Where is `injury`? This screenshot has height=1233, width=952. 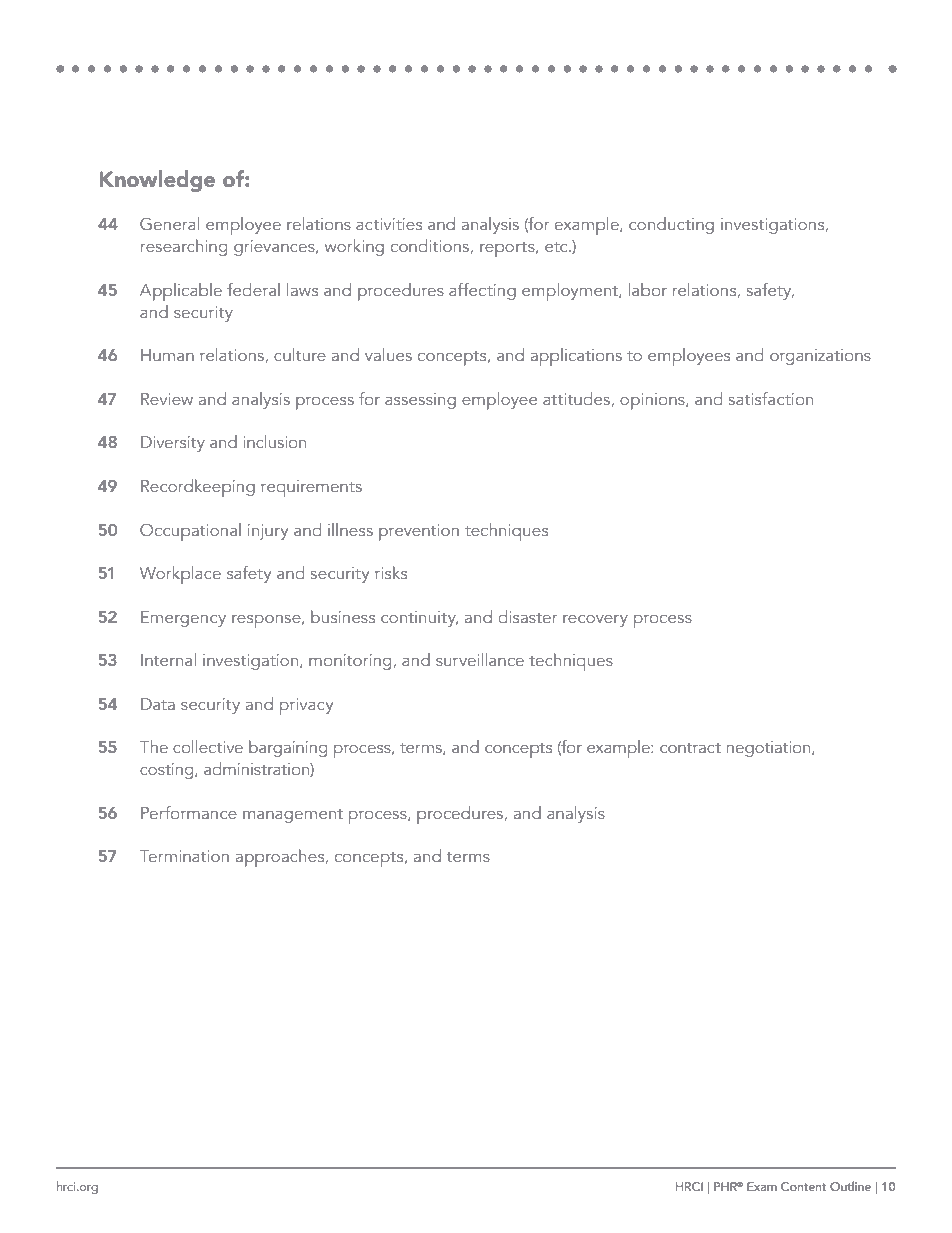
injury is located at coordinates (268, 532).
